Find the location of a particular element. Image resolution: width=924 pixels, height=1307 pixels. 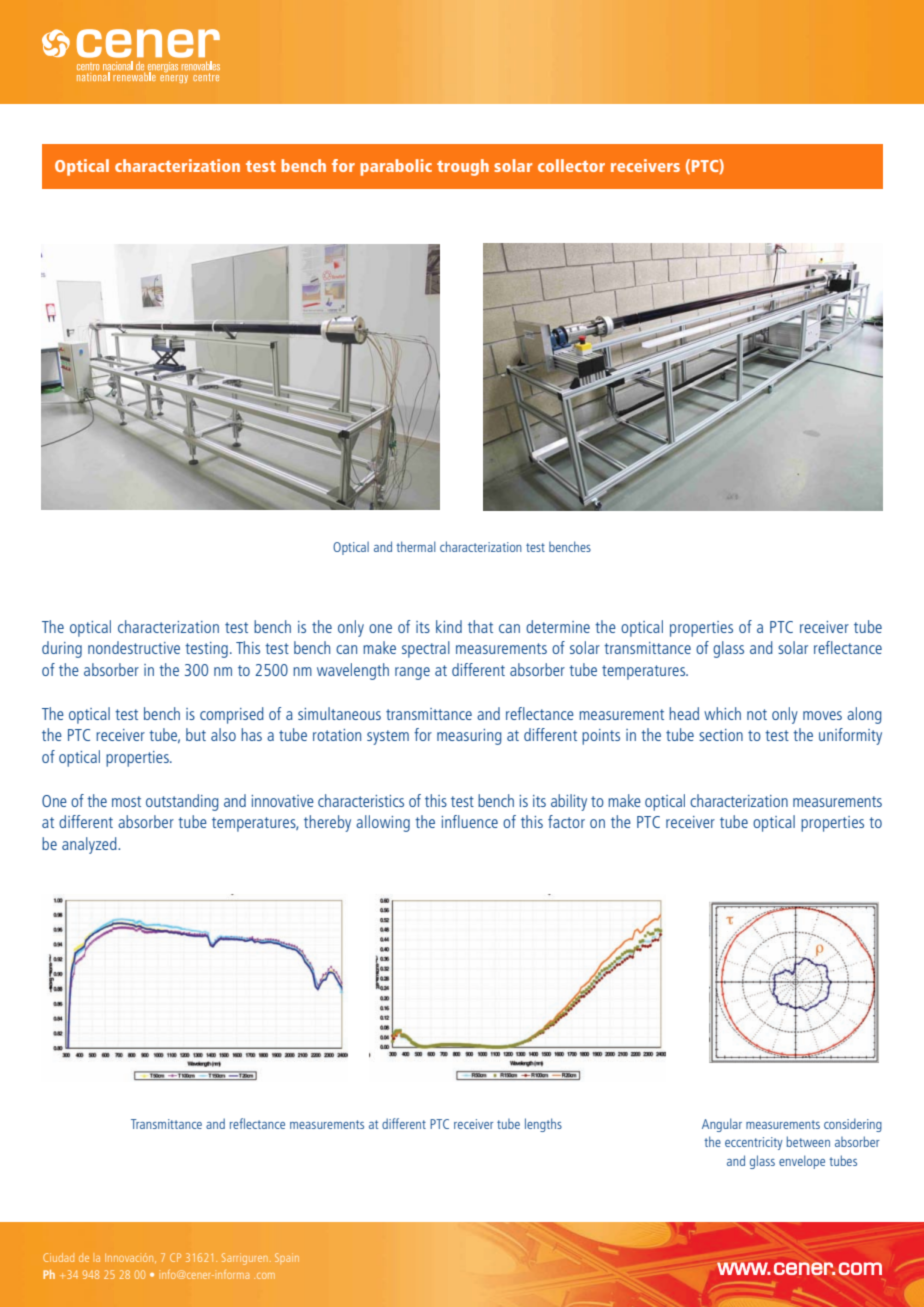

trough is located at coordinates (463, 167).
